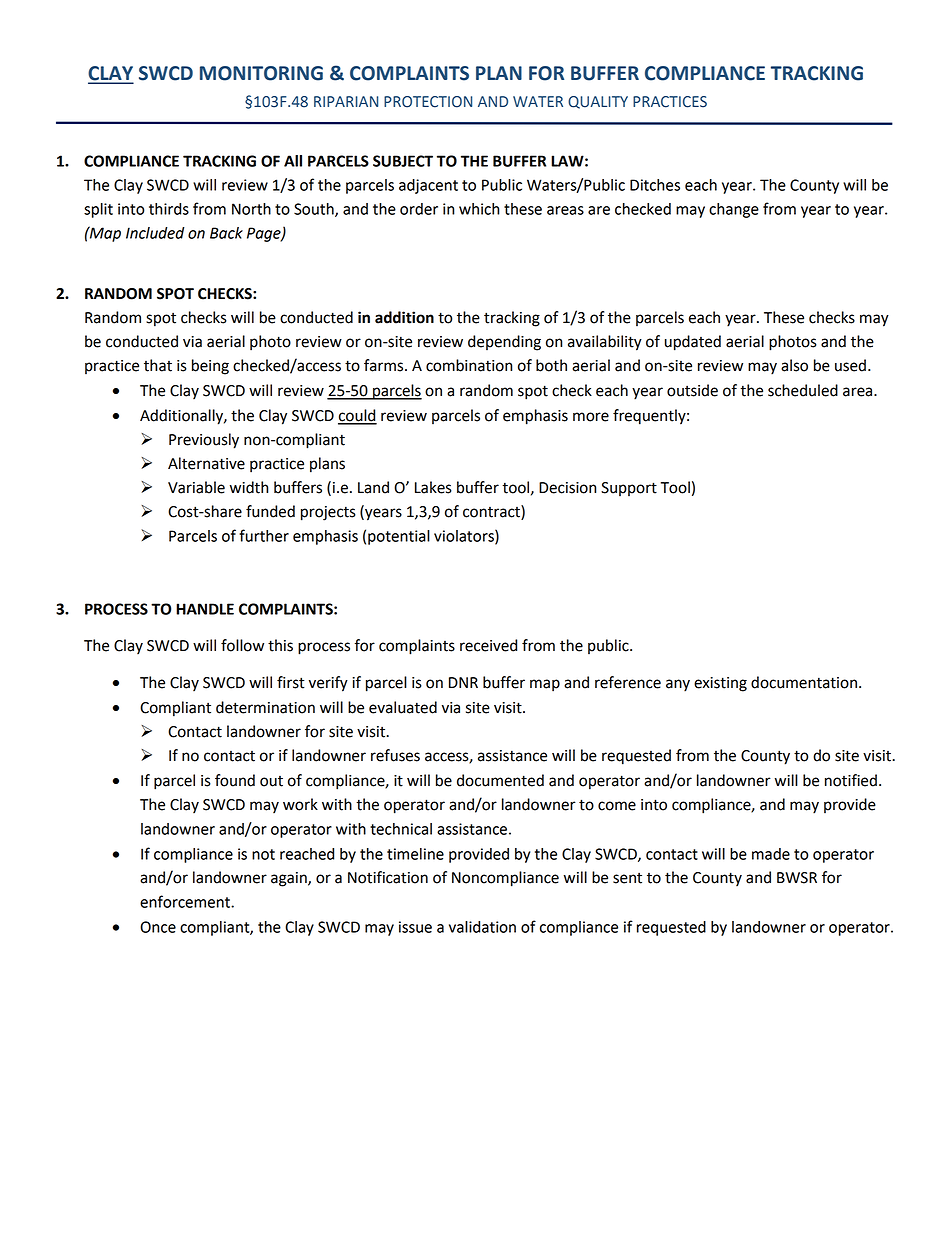  Describe the element at coordinates (261, 73) in the image. I see `MONITORING` at that location.
